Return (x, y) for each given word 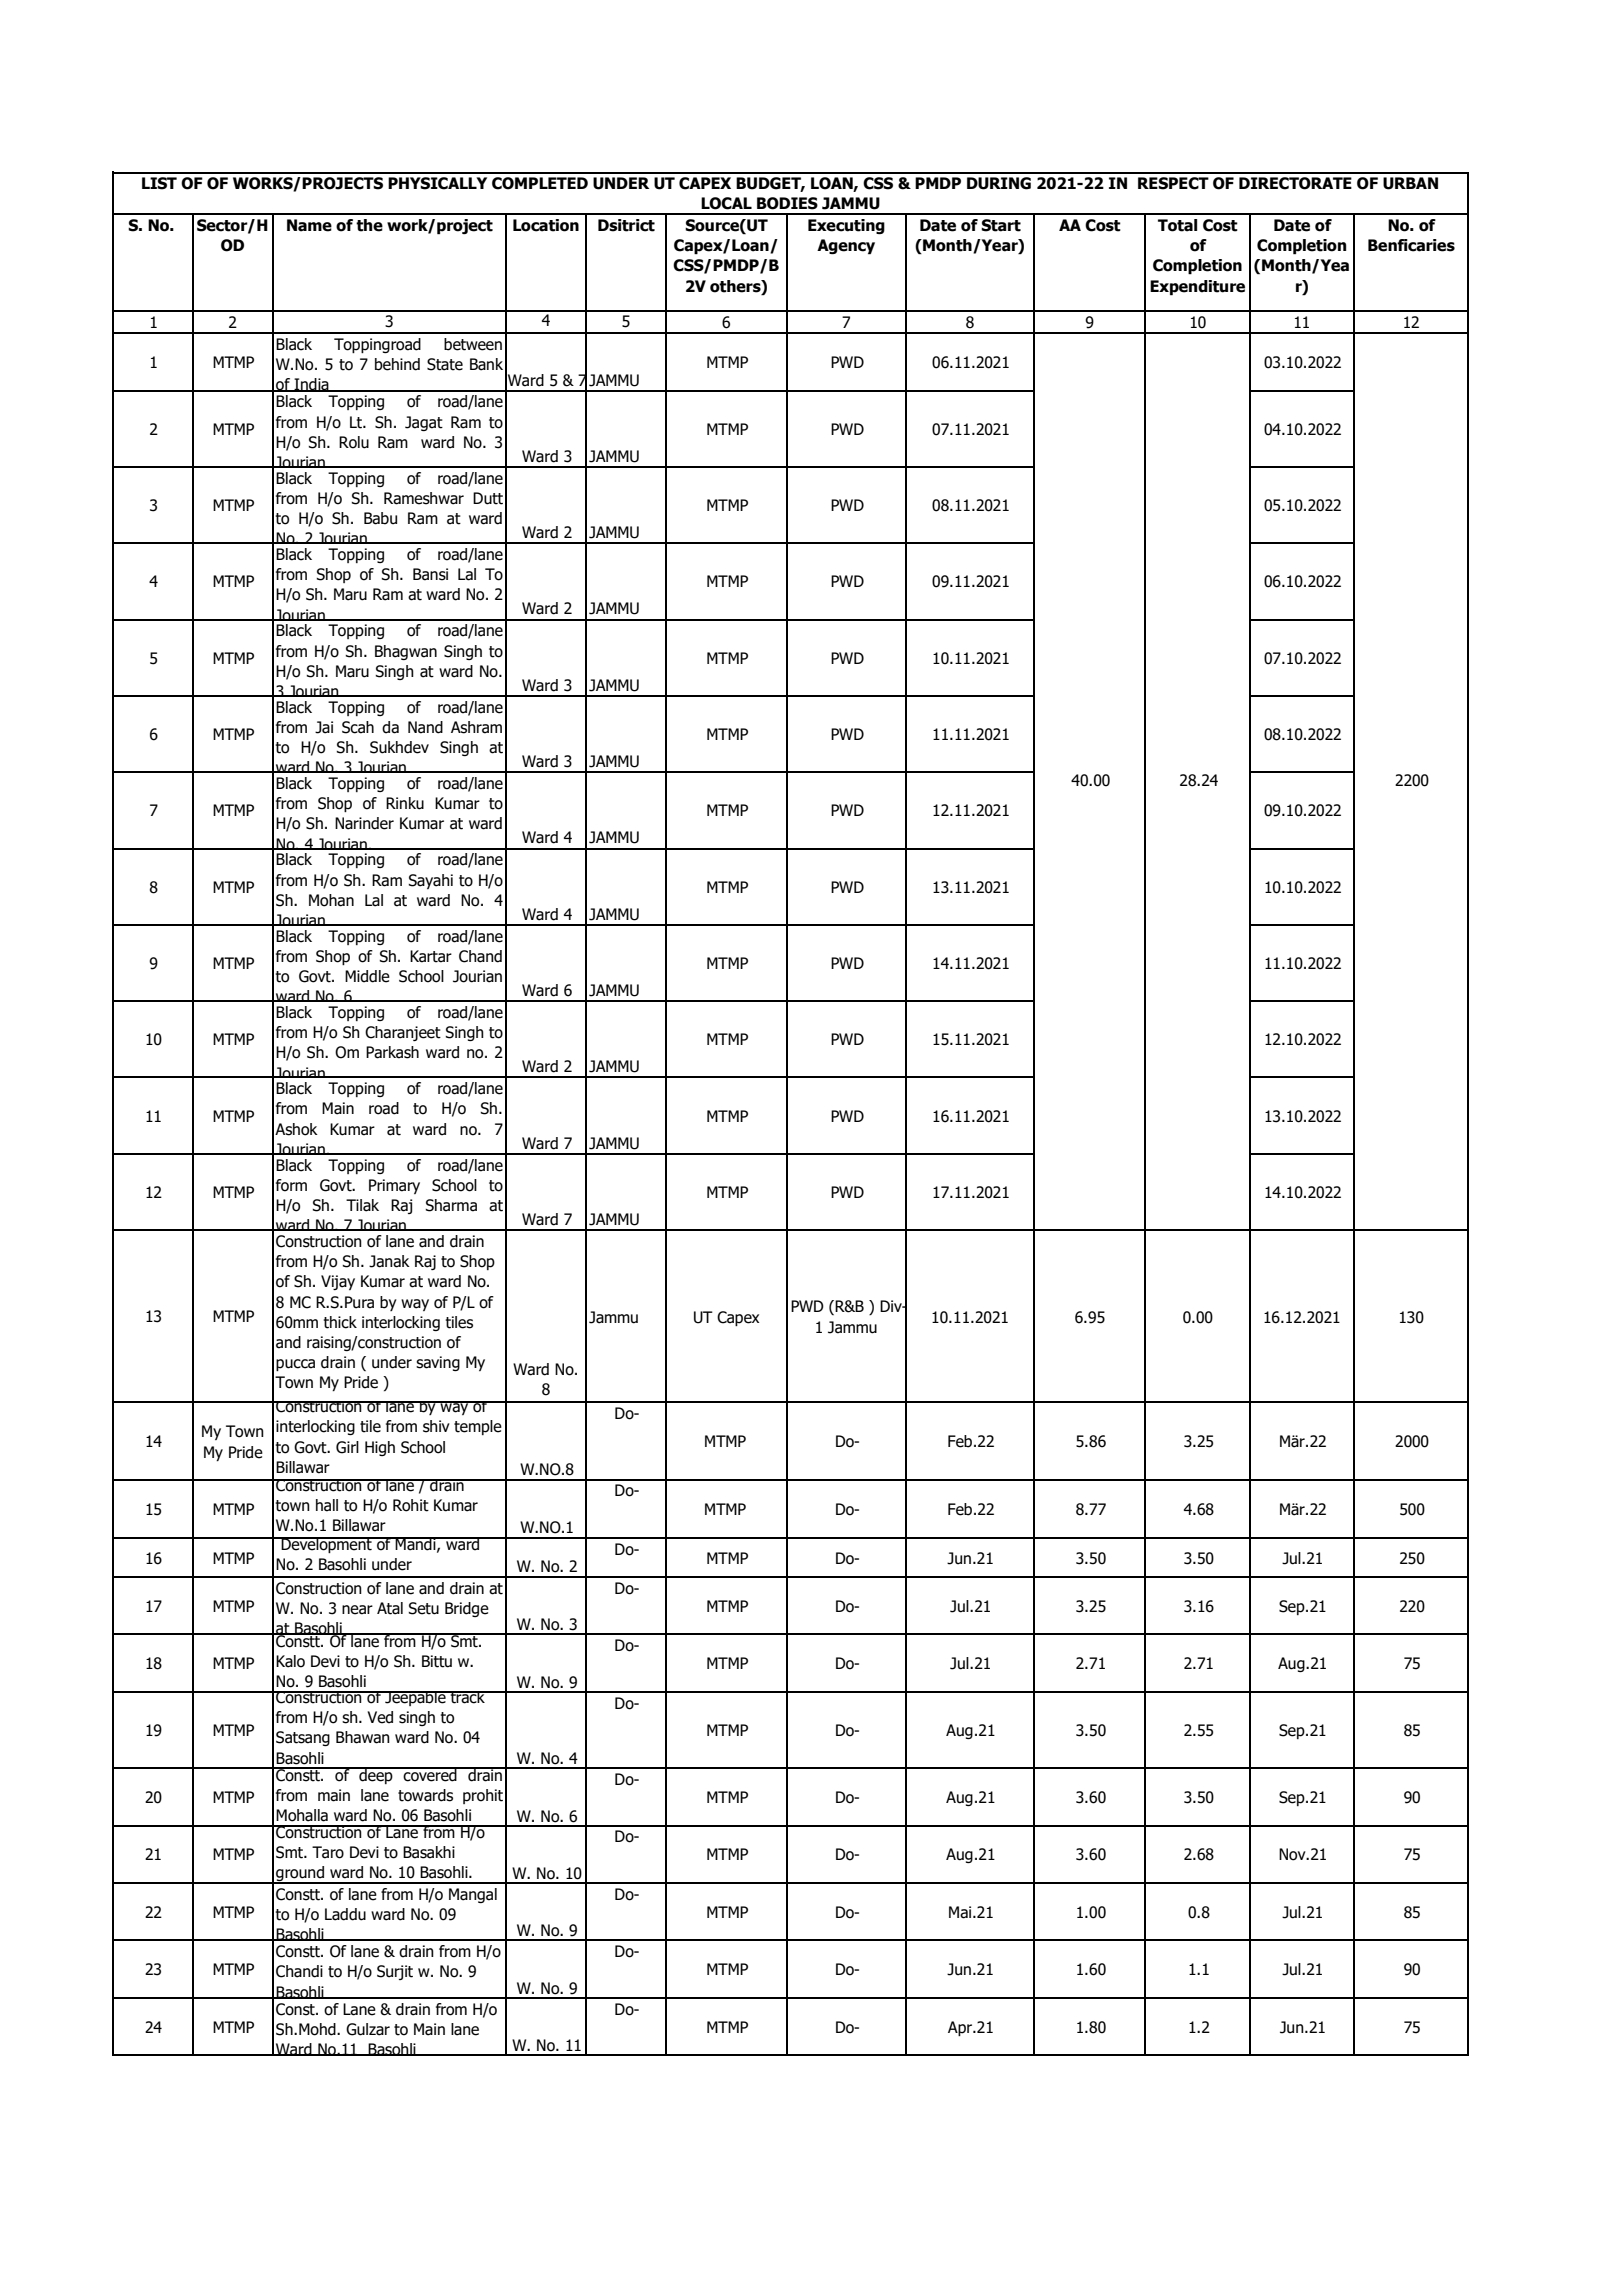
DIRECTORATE (1295, 183)
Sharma (451, 1205)
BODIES (787, 203)
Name (309, 225)
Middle (367, 976)
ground (300, 1875)
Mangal (473, 1895)
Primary (394, 1186)
